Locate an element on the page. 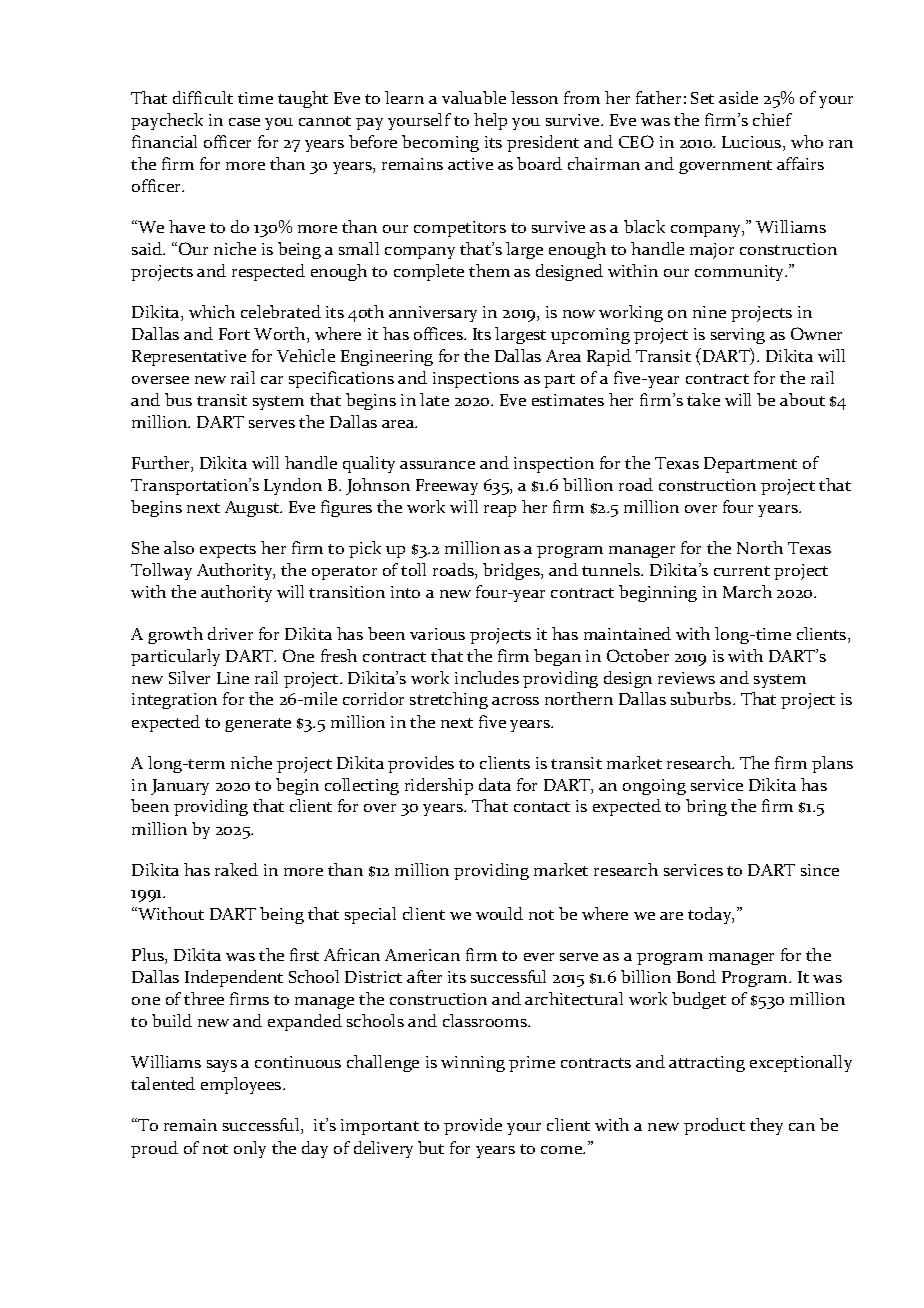 The image size is (924, 1308). help is located at coordinates (490, 121).
